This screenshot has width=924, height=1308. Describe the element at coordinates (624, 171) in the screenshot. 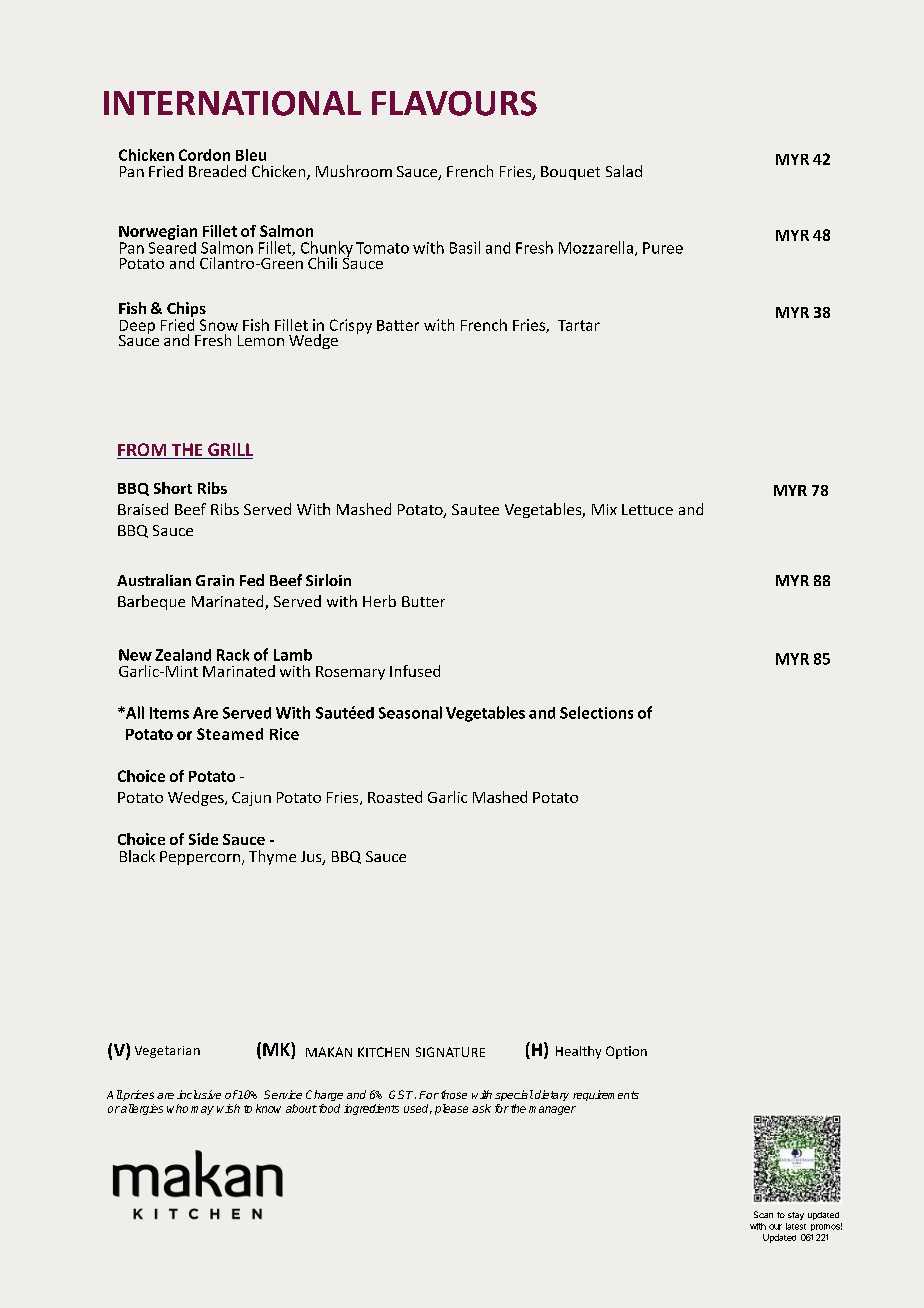

I see `Salad` at that location.
